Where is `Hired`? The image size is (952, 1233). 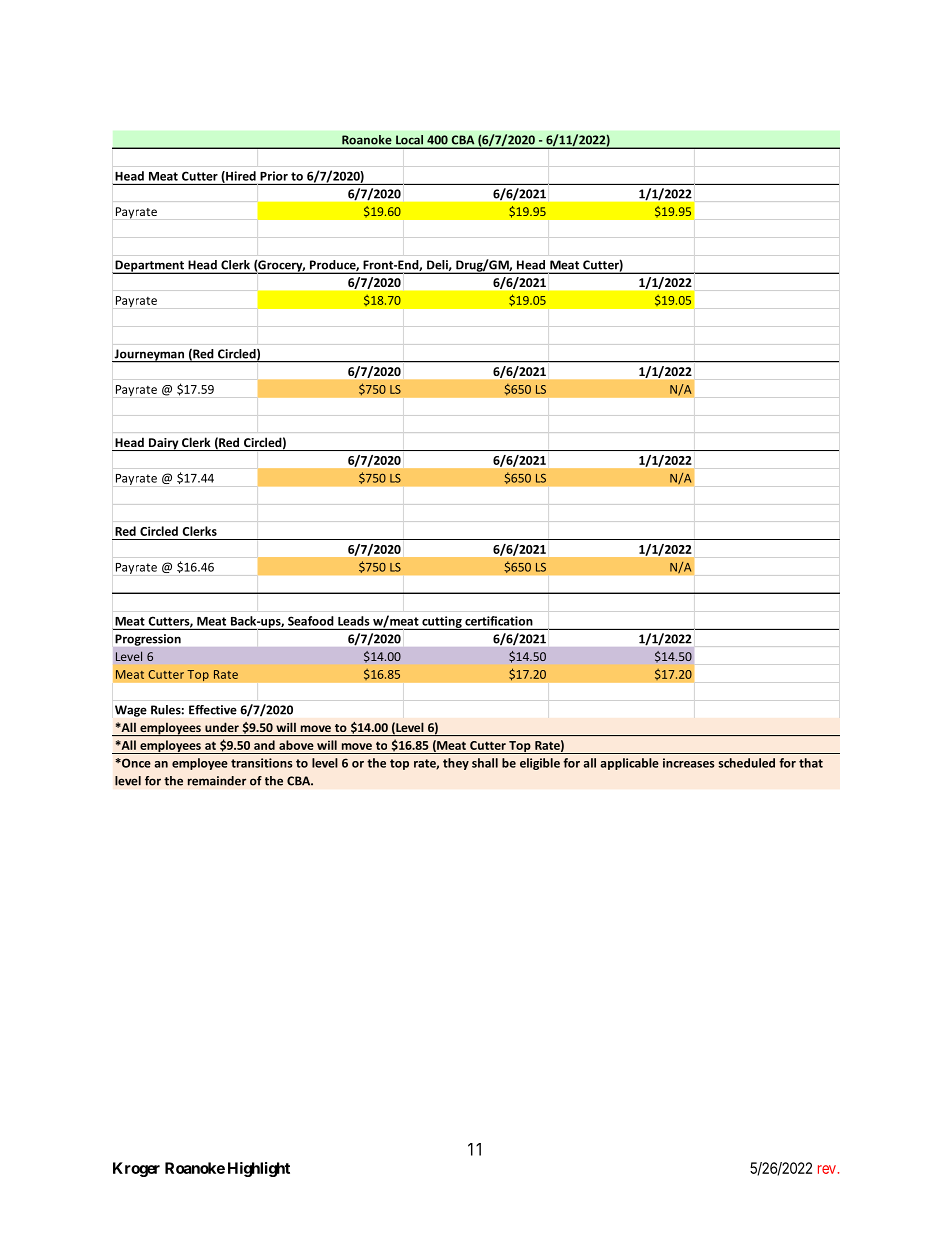
Hired is located at coordinates (240, 177).
